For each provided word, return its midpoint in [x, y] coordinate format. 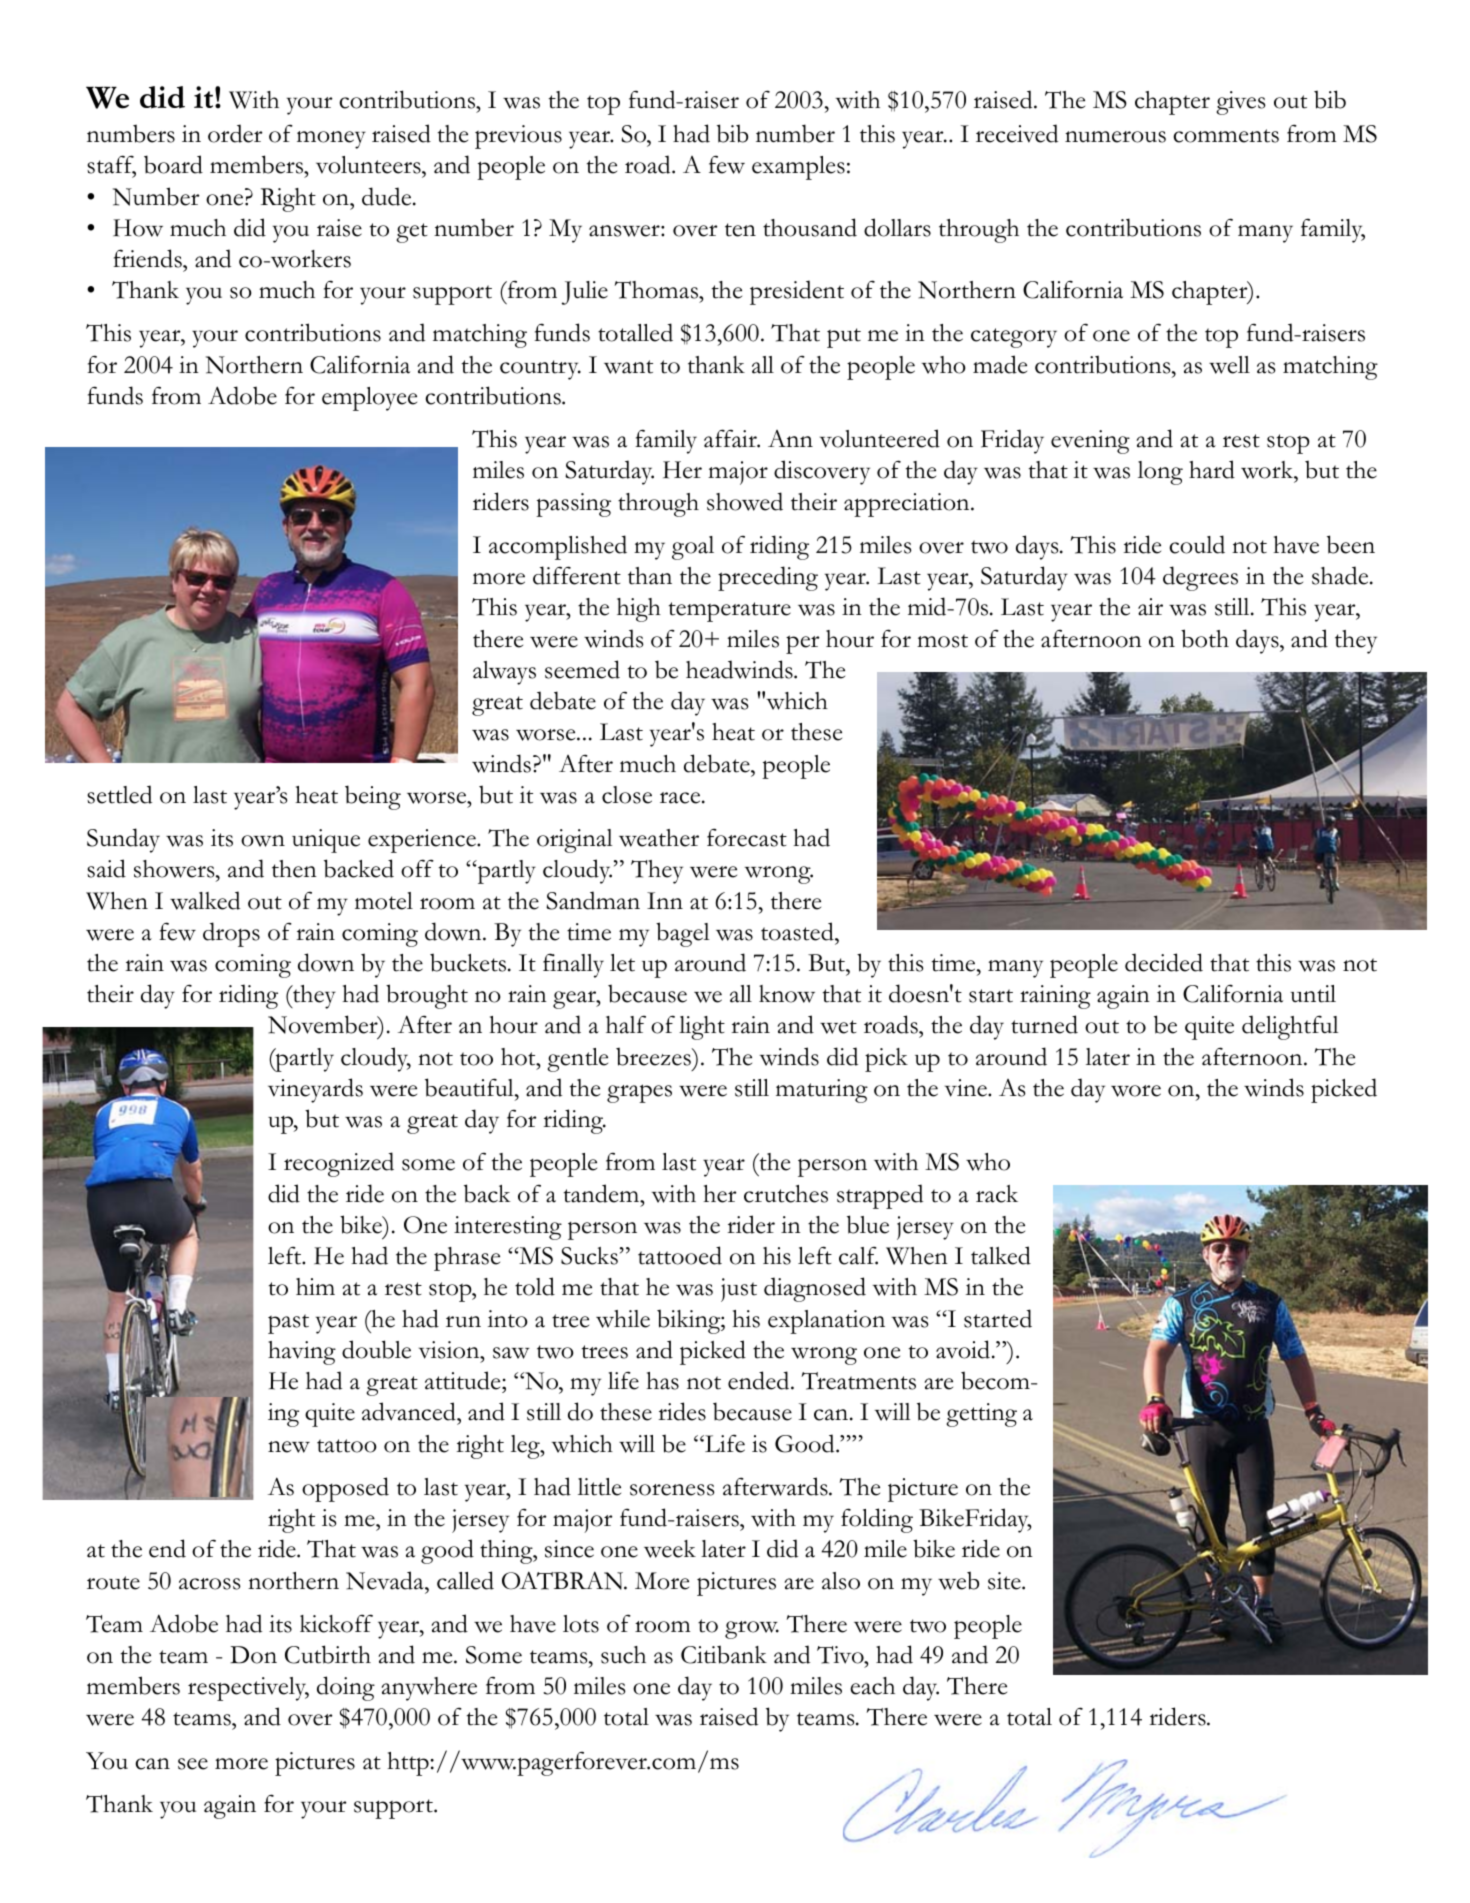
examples [798, 168]
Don [253, 1655]
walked [205, 900]
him [315, 1286]
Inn [665, 900]
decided [1164, 962]
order [235, 133]
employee [369, 399]
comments [1226, 136]
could [1197, 544]
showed [745, 501]
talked [1001, 1255]
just [739, 1290]
